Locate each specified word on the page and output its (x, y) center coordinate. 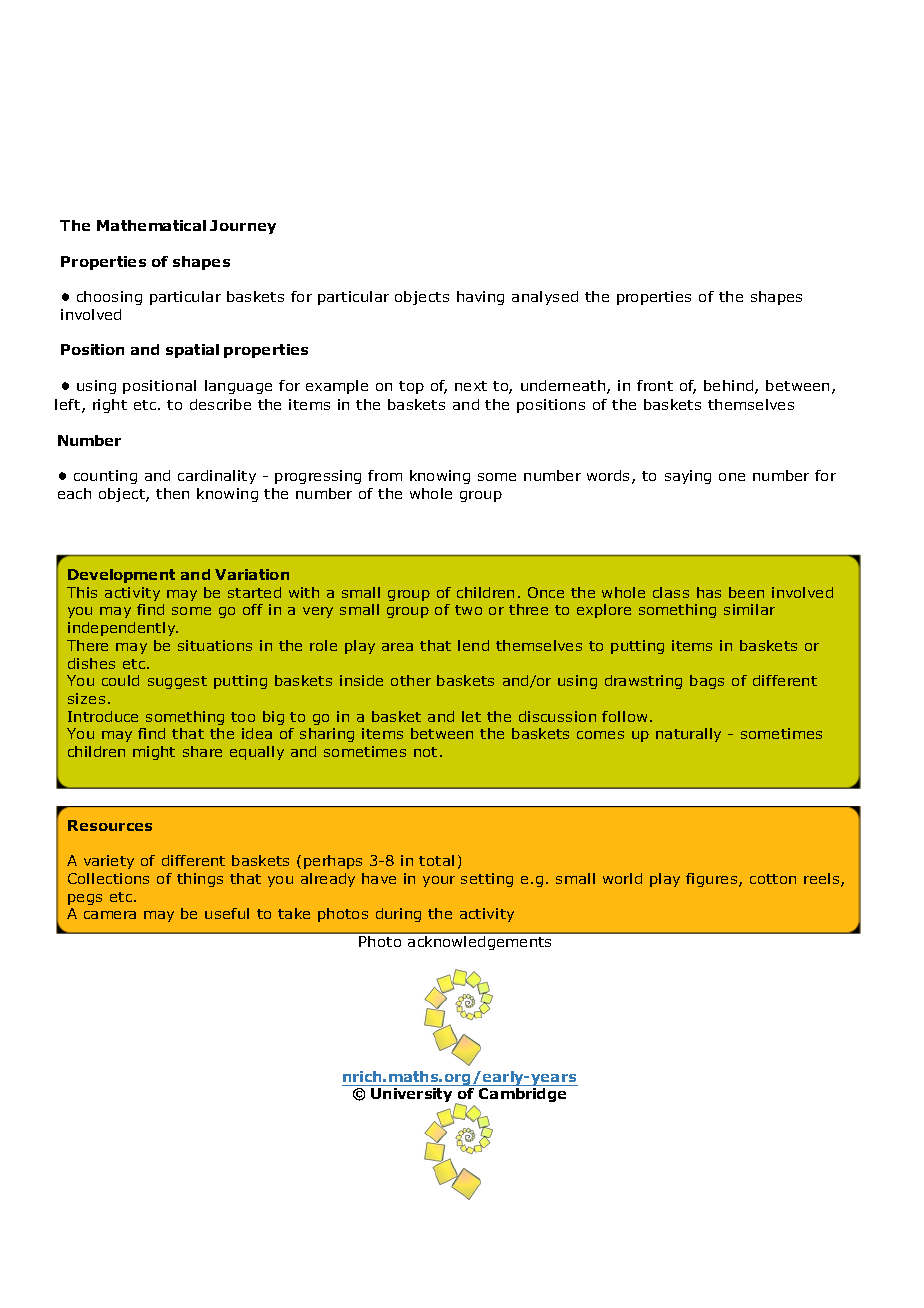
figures (713, 880)
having (480, 298)
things (200, 880)
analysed (545, 298)
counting (105, 477)
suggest (177, 682)
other (411, 680)
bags (707, 682)
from (385, 475)
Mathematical (151, 225)
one (732, 477)
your (439, 881)
